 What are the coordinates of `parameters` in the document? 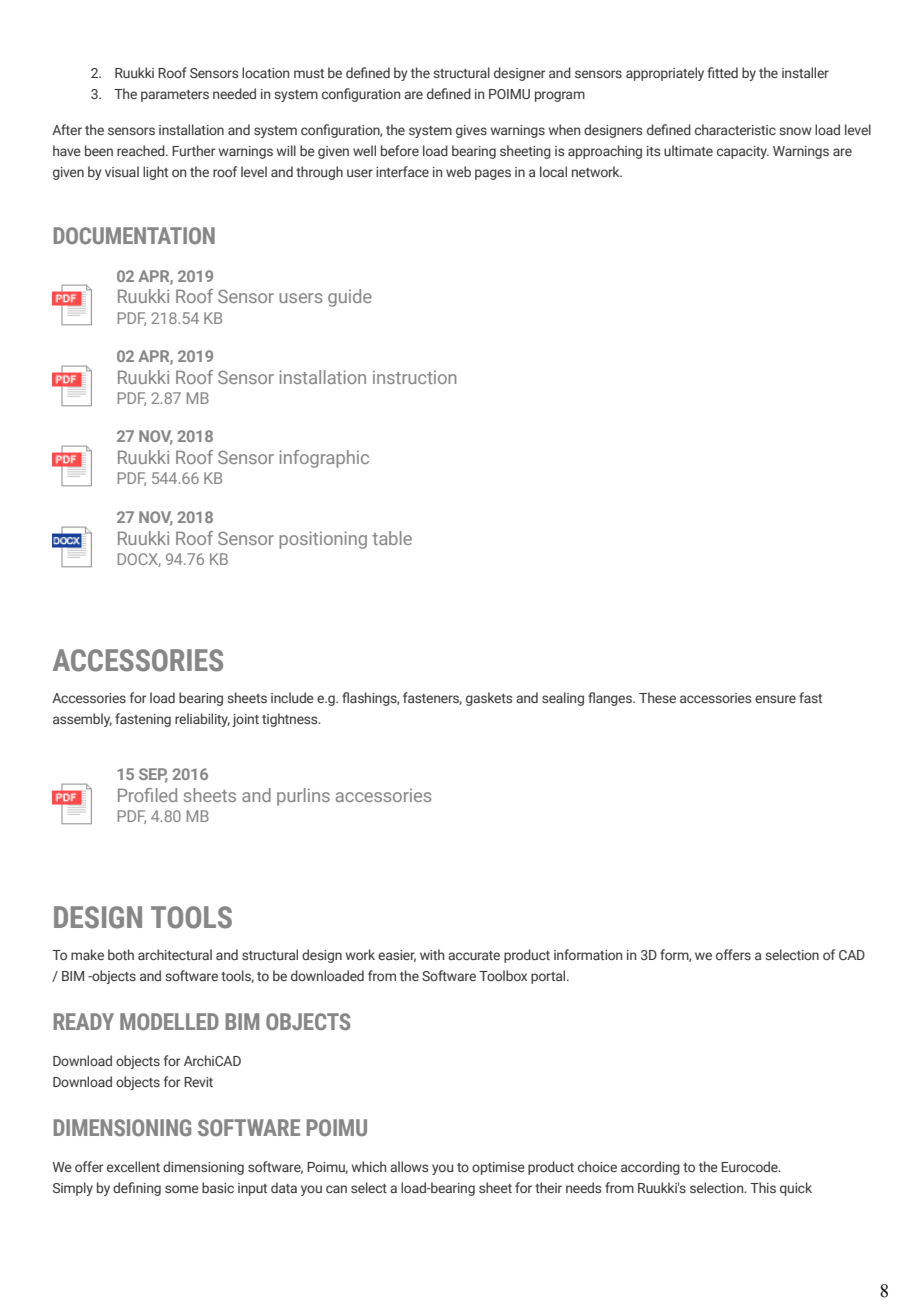 It's located at (175, 96).
